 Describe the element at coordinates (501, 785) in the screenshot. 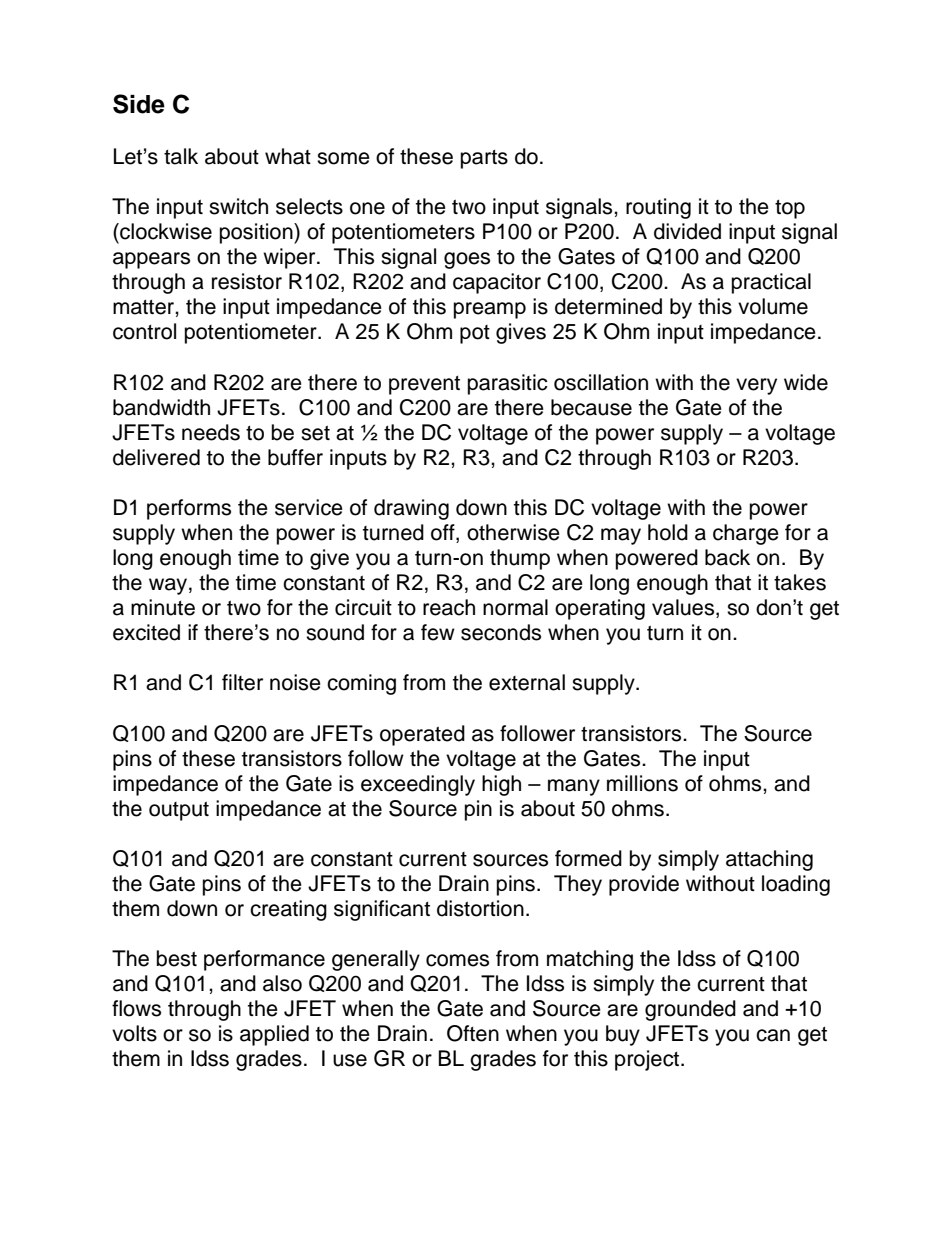

I see `high` at that location.
